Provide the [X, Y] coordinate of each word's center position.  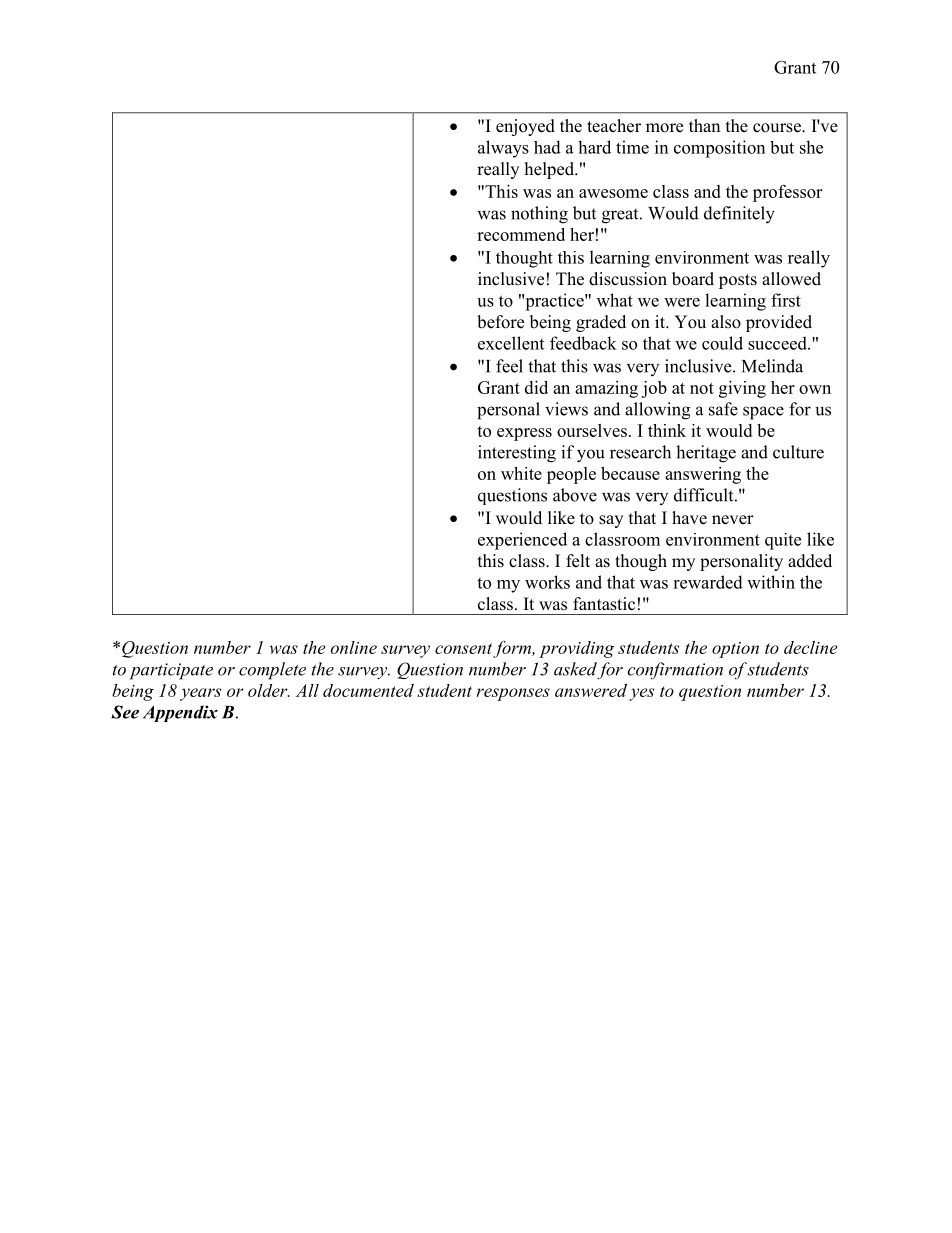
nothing [539, 215]
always [503, 149]
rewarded [708, 582]
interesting [517, 454]
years [200, 694]
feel [509, 366]
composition [719, 149]
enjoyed [525, 127]
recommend [521, 234]
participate [171, 671]
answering [703, 475]
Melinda [772, 366]
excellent [511, 343]
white [521, 473]
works [547, 582]
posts [738, 281]
